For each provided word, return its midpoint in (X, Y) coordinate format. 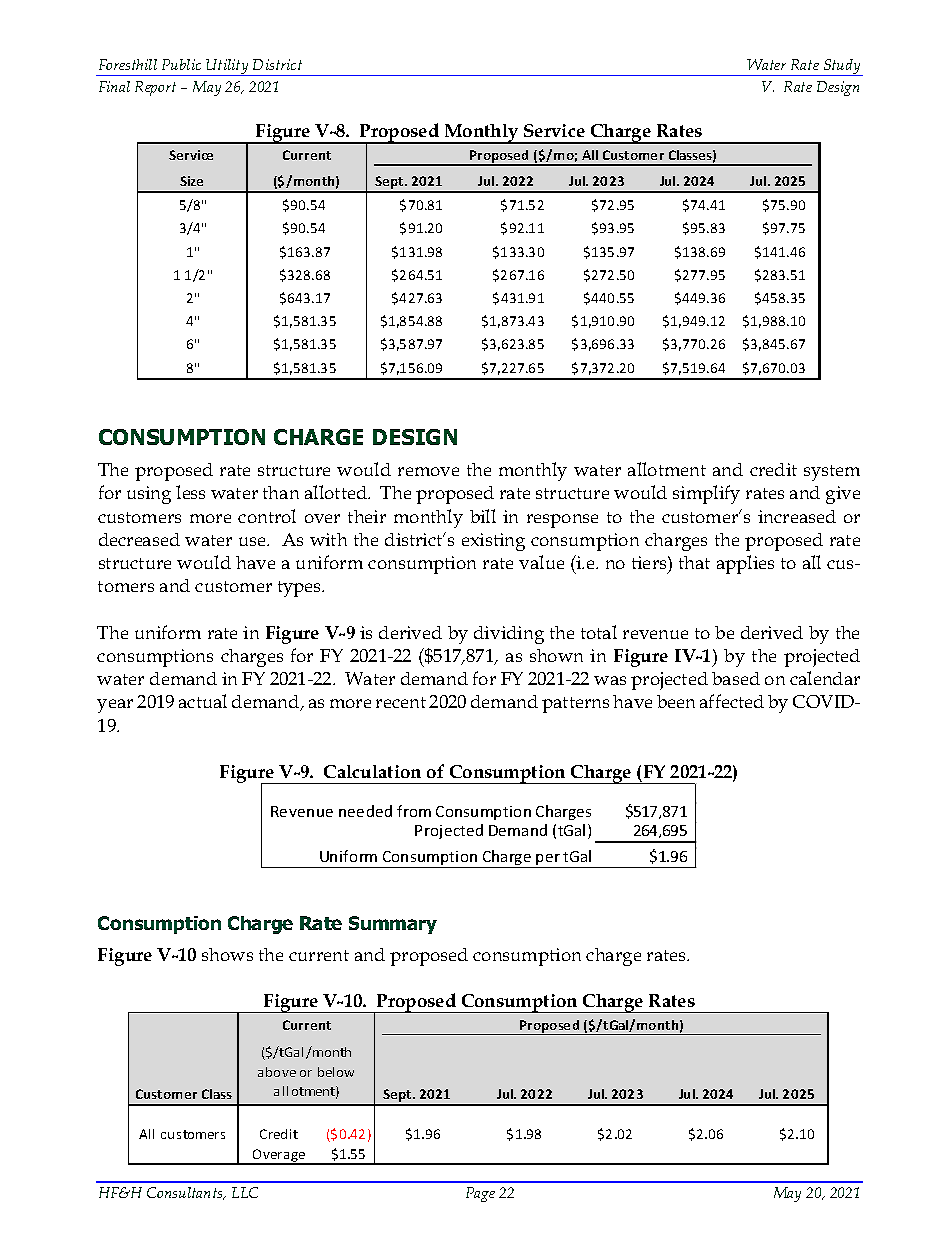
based (736, 678)
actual (203, 701)
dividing (509, 635)
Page (480, 1194)
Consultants (186, 1193)
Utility (228, 67)
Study (842, 67)
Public (181, 64)
